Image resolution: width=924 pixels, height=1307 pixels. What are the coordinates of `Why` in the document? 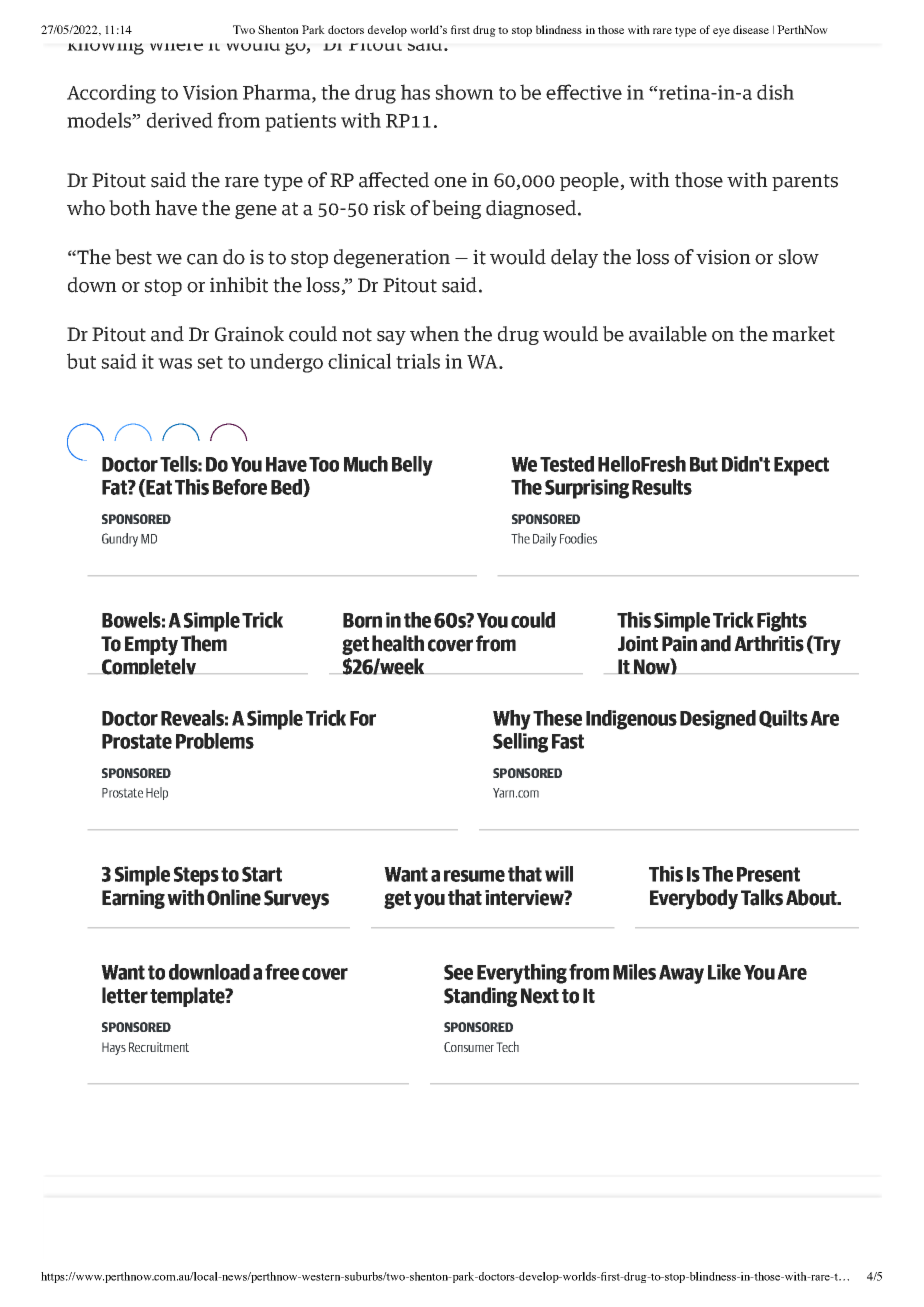 It's located at (512, 720).
